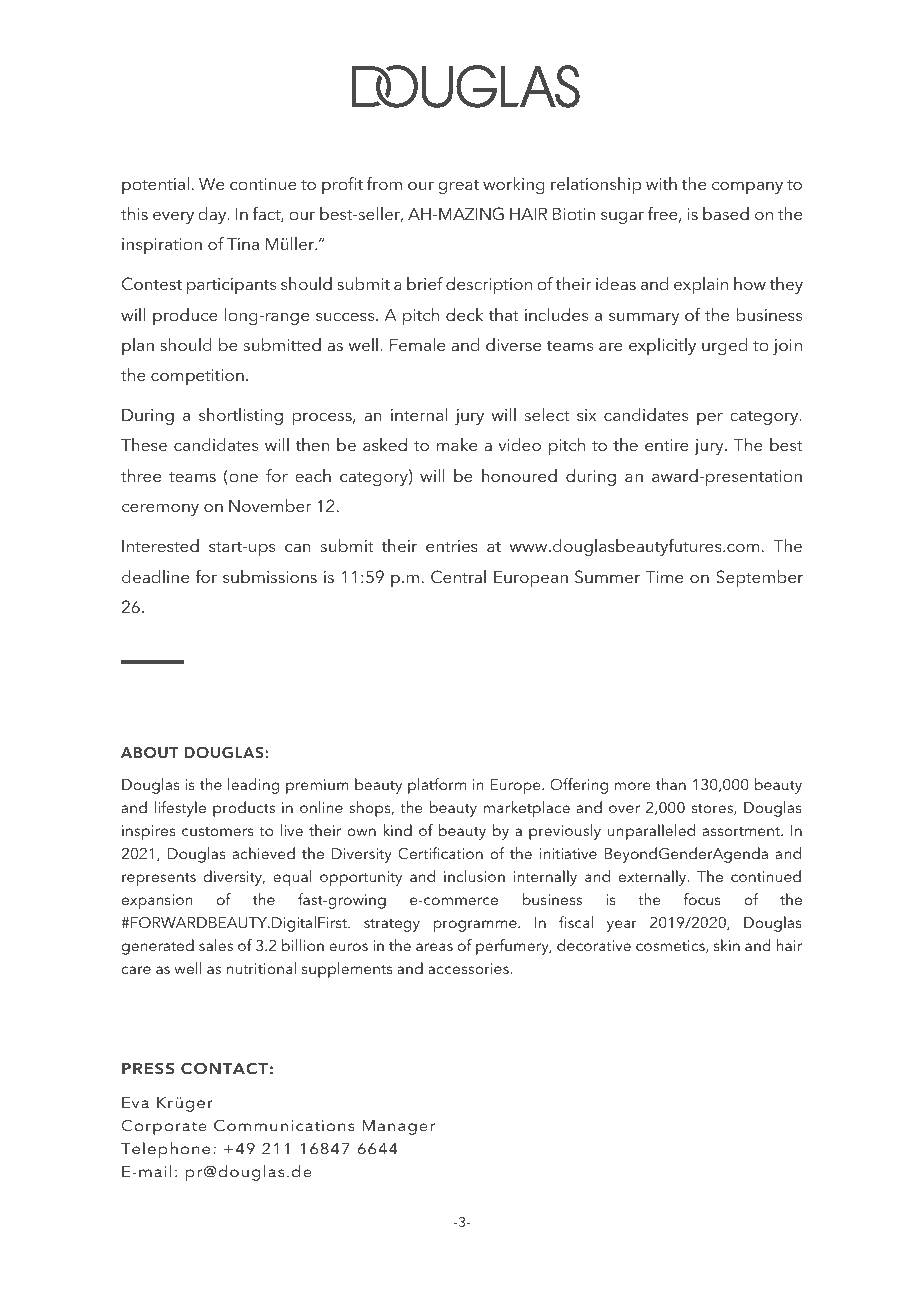  Describe the element at coordinates (213, 215) in the screenshot. I see `day` at that location.
